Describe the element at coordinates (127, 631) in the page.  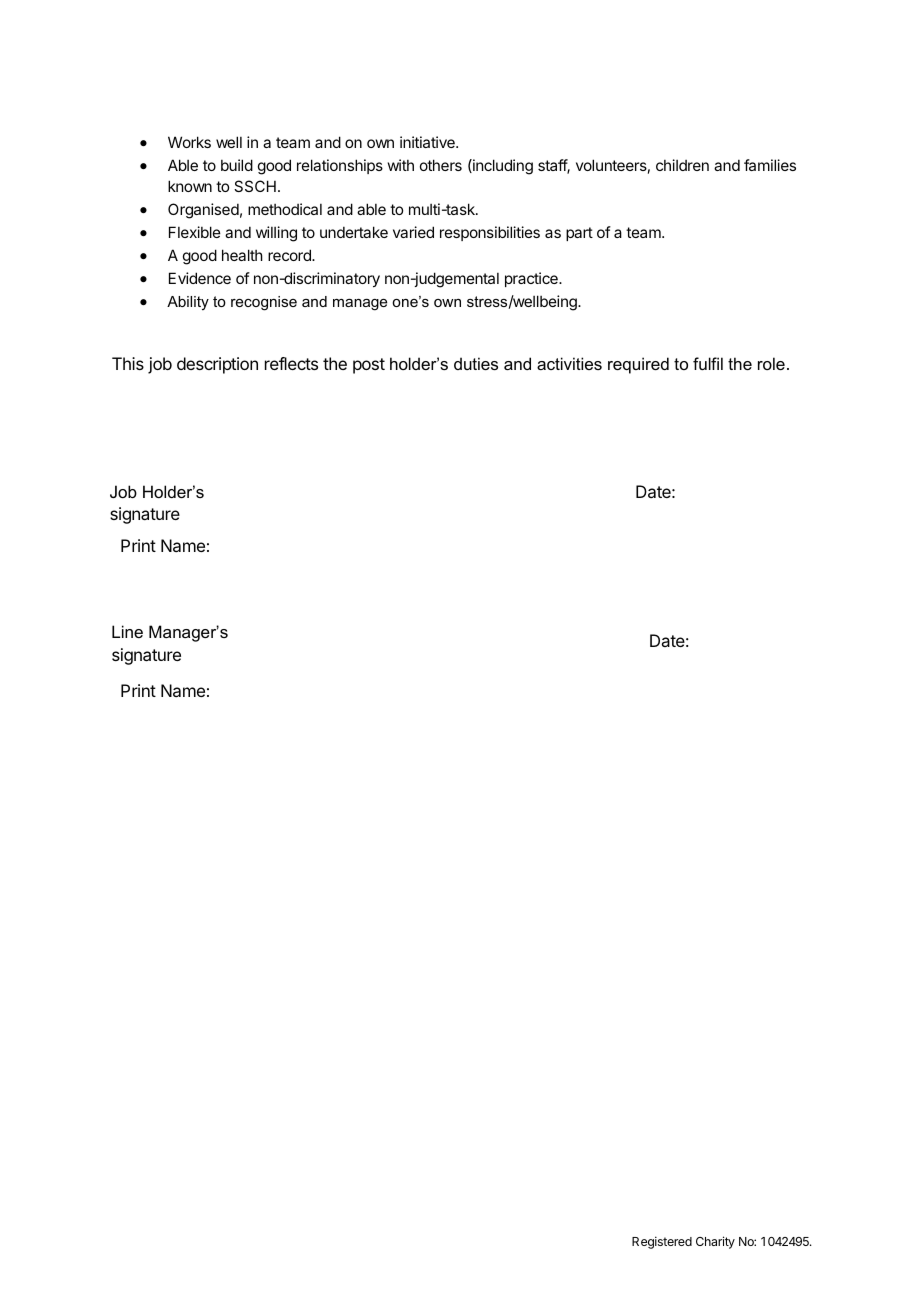
I see `Line` at that location.
